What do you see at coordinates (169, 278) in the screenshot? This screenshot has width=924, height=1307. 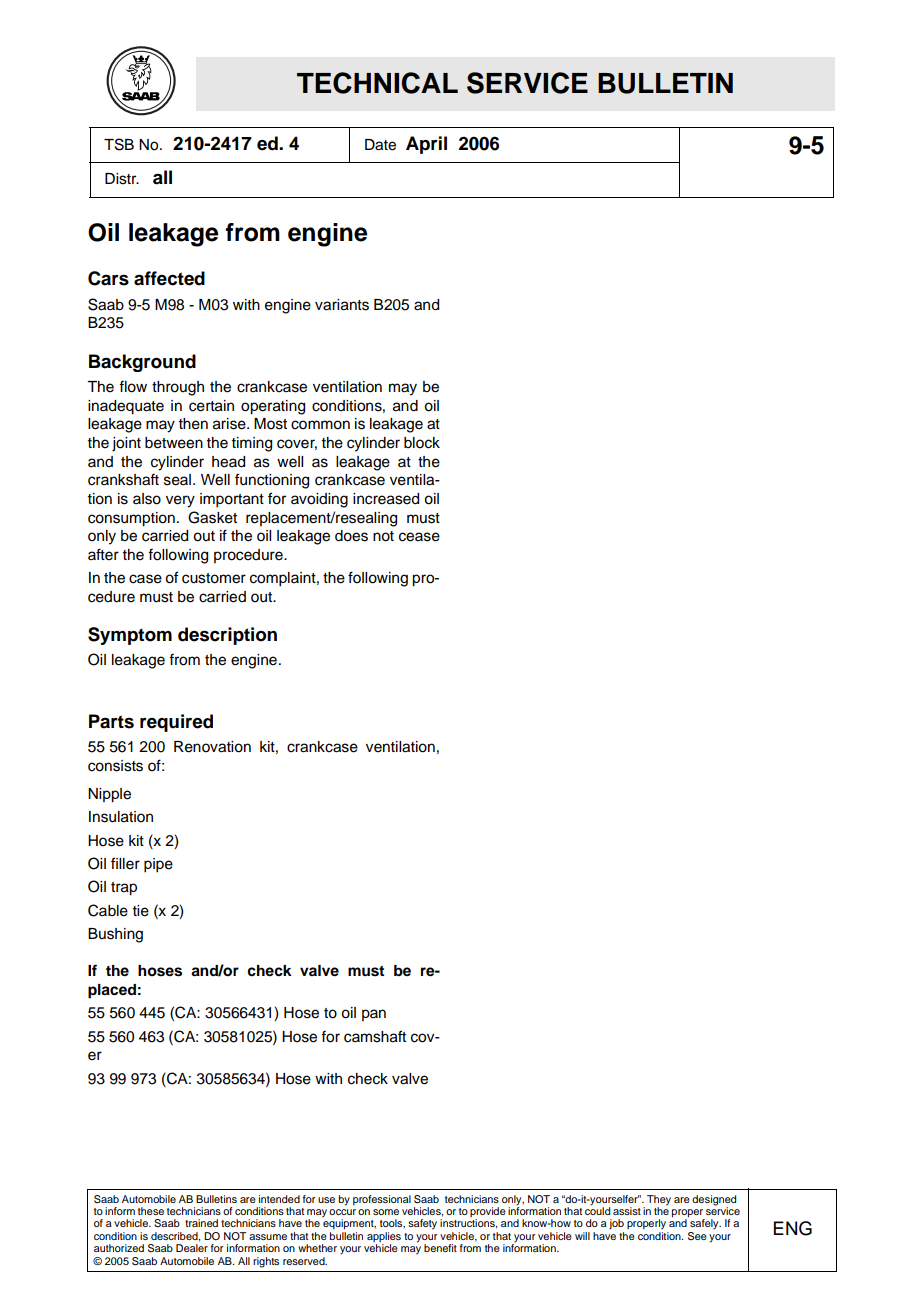 I see `affected` at bounding box center [169, 278].
